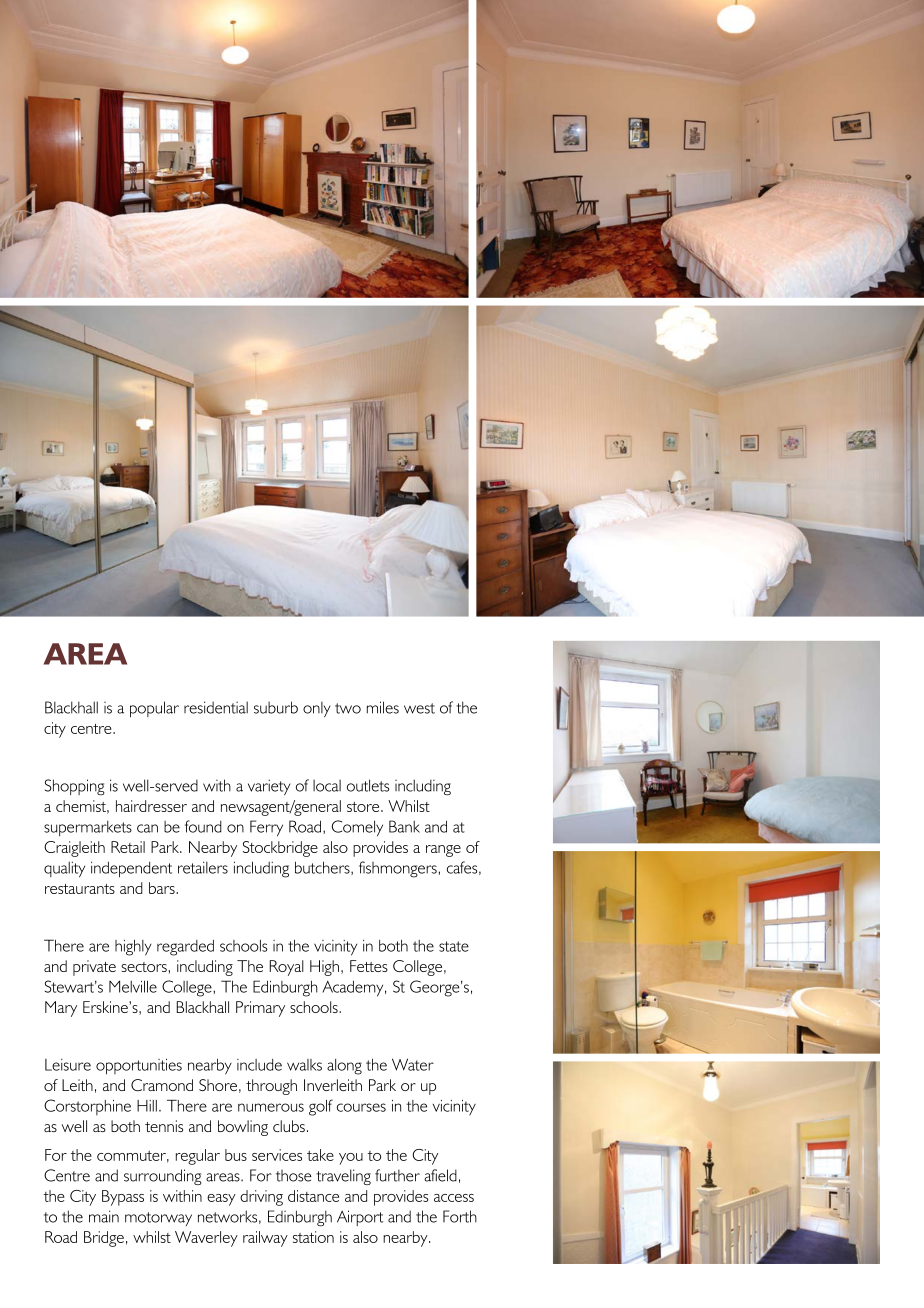 This screenshot has width=924, height=1308. What do you see at coordinates (139, 1066) in the screenshot?
I see `opportunities` at bounding box center [139, 1066].
